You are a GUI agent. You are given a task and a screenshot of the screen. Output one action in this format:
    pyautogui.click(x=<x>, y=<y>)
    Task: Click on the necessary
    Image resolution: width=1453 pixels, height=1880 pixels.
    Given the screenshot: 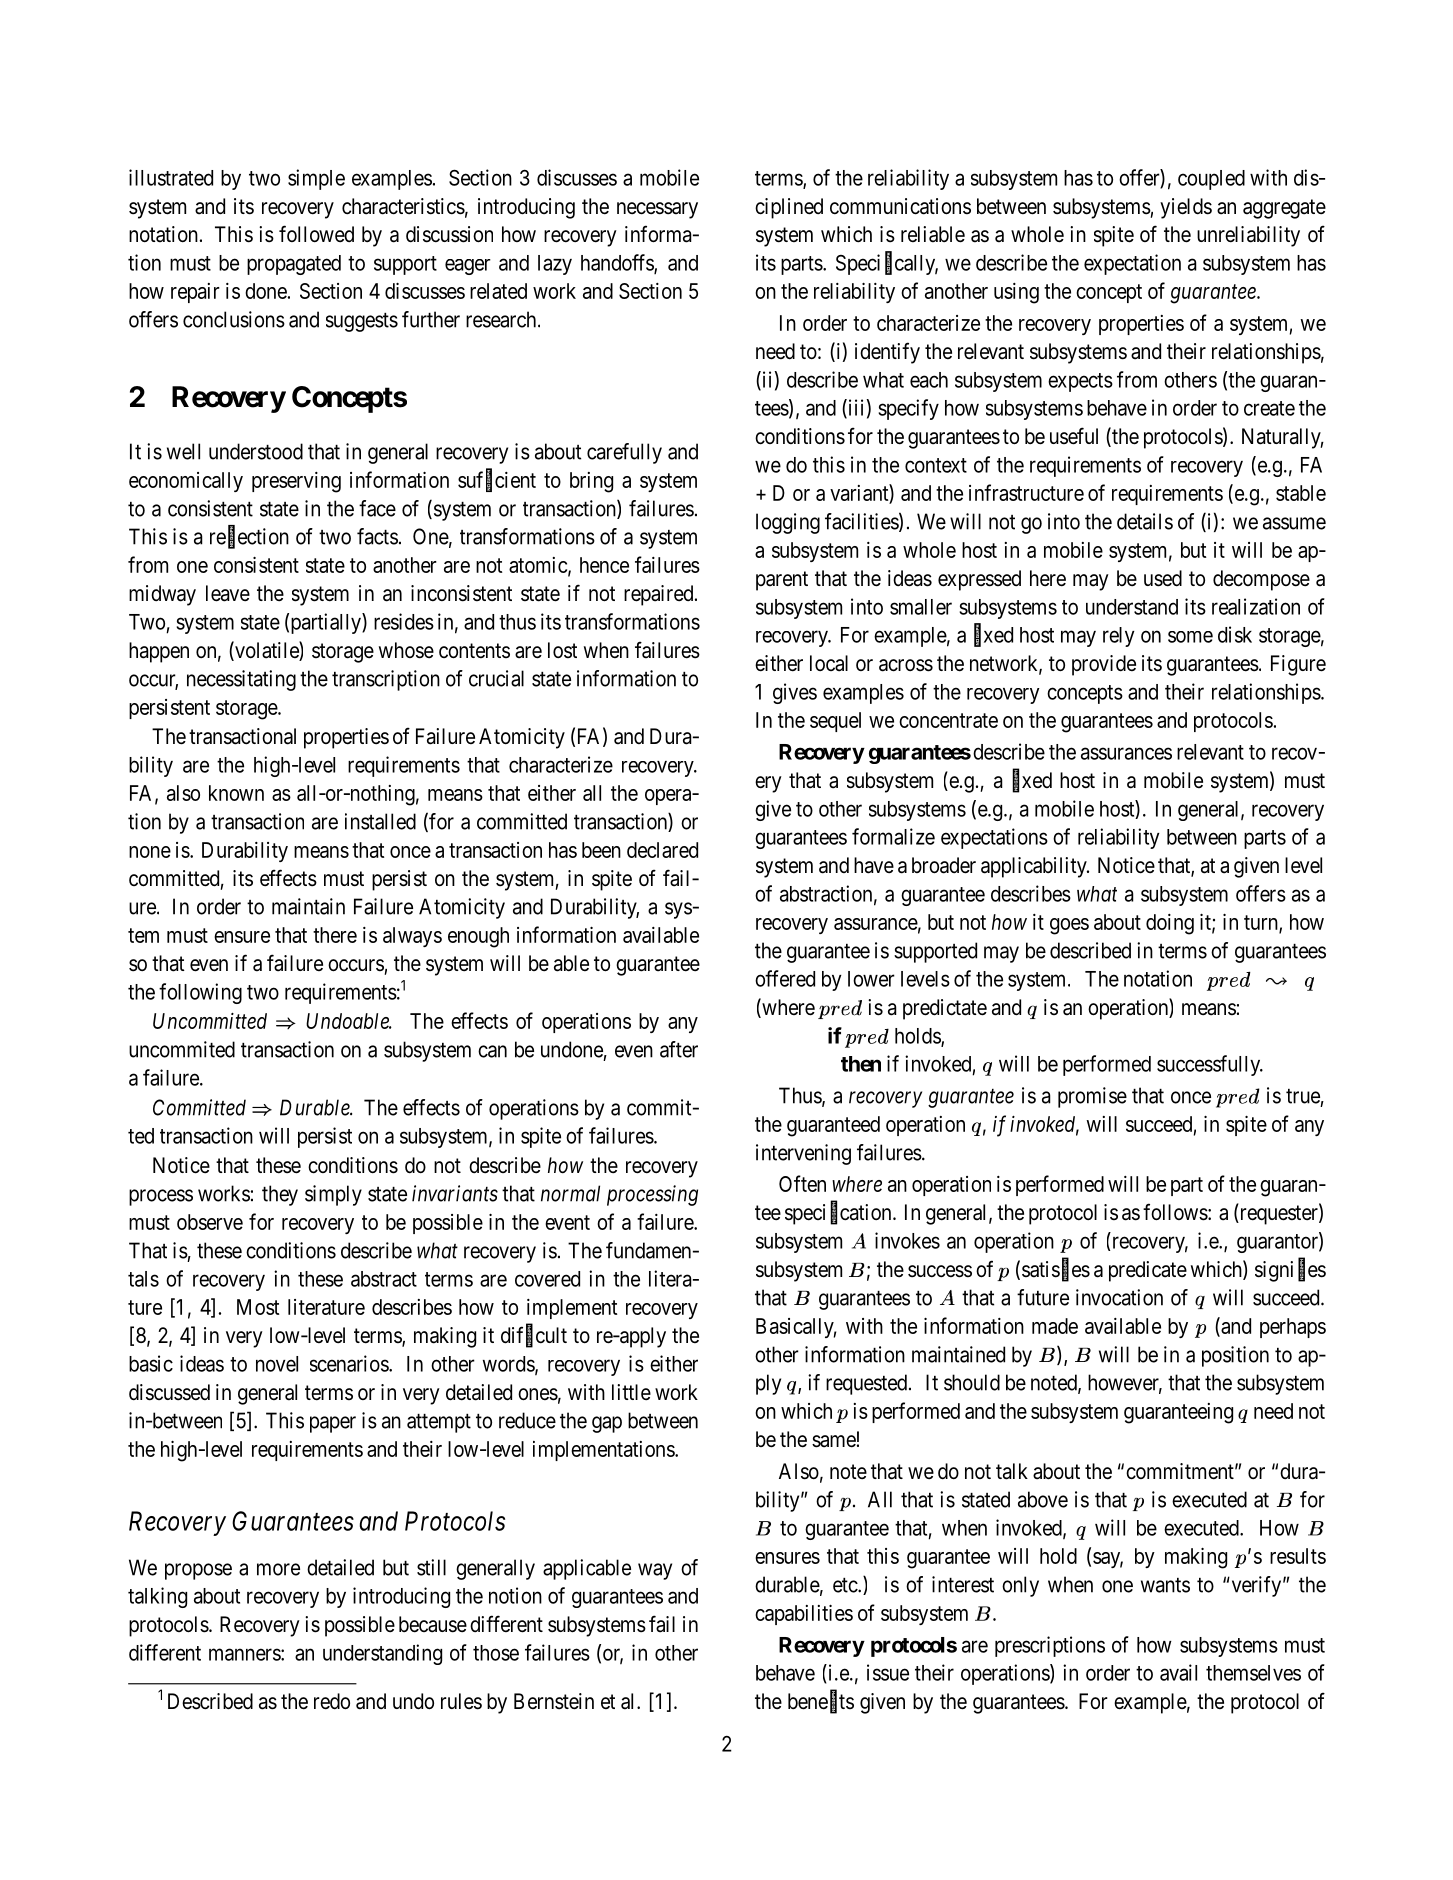 What is the action you would take?
    pyautogui.click(x=657, y=210)
